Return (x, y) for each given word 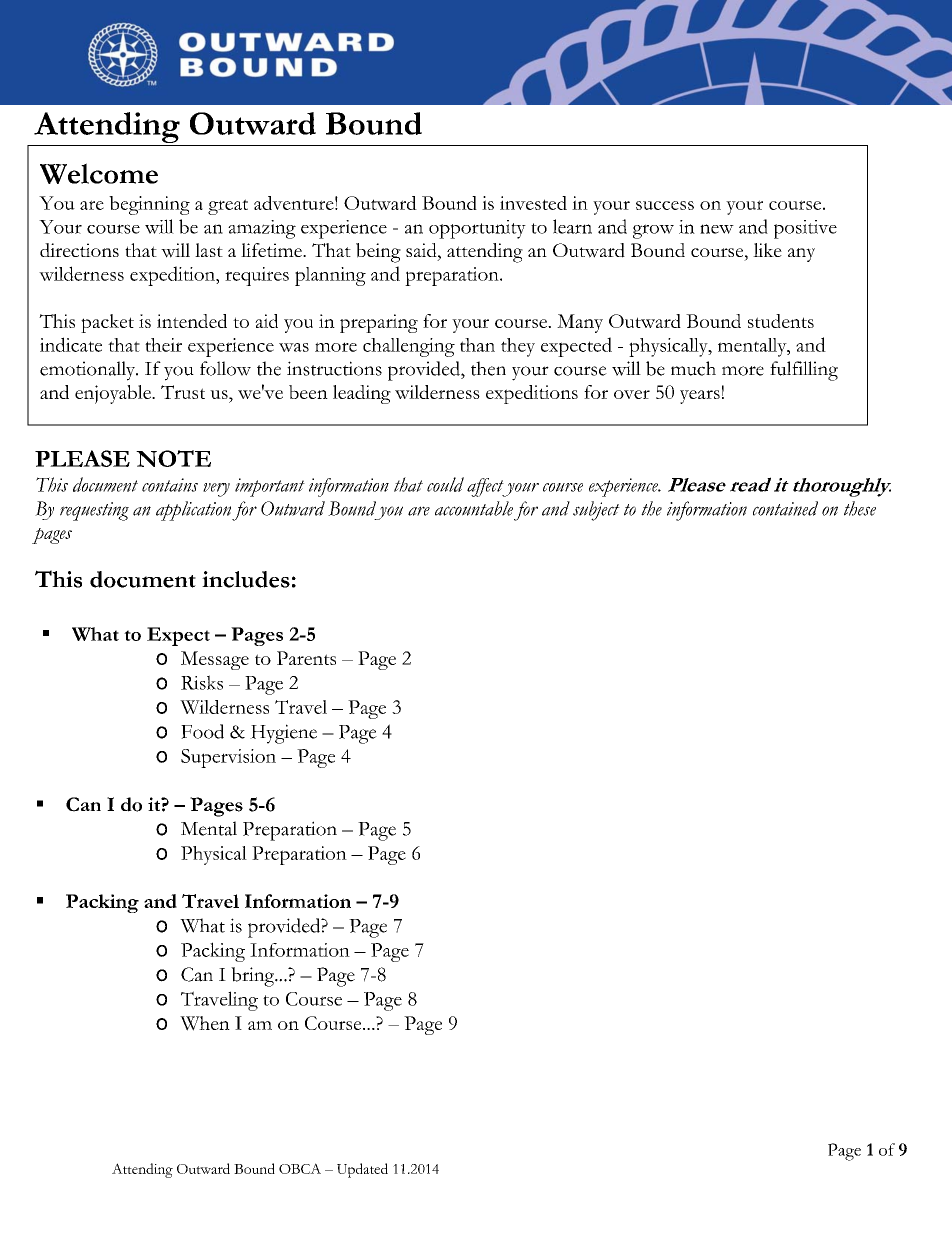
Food (202, 731)
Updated (362, 1170)
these (860, 508)
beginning (149, 205)
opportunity (477, 229)
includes (246, 579)
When (205, 1023)
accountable (474, 508)
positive (805, 229)
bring (254, 977)
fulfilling (804, 371)
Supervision (228, 758)
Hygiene (283, 734)
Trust (183, 392)
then (488, 368)
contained (785, 508)
